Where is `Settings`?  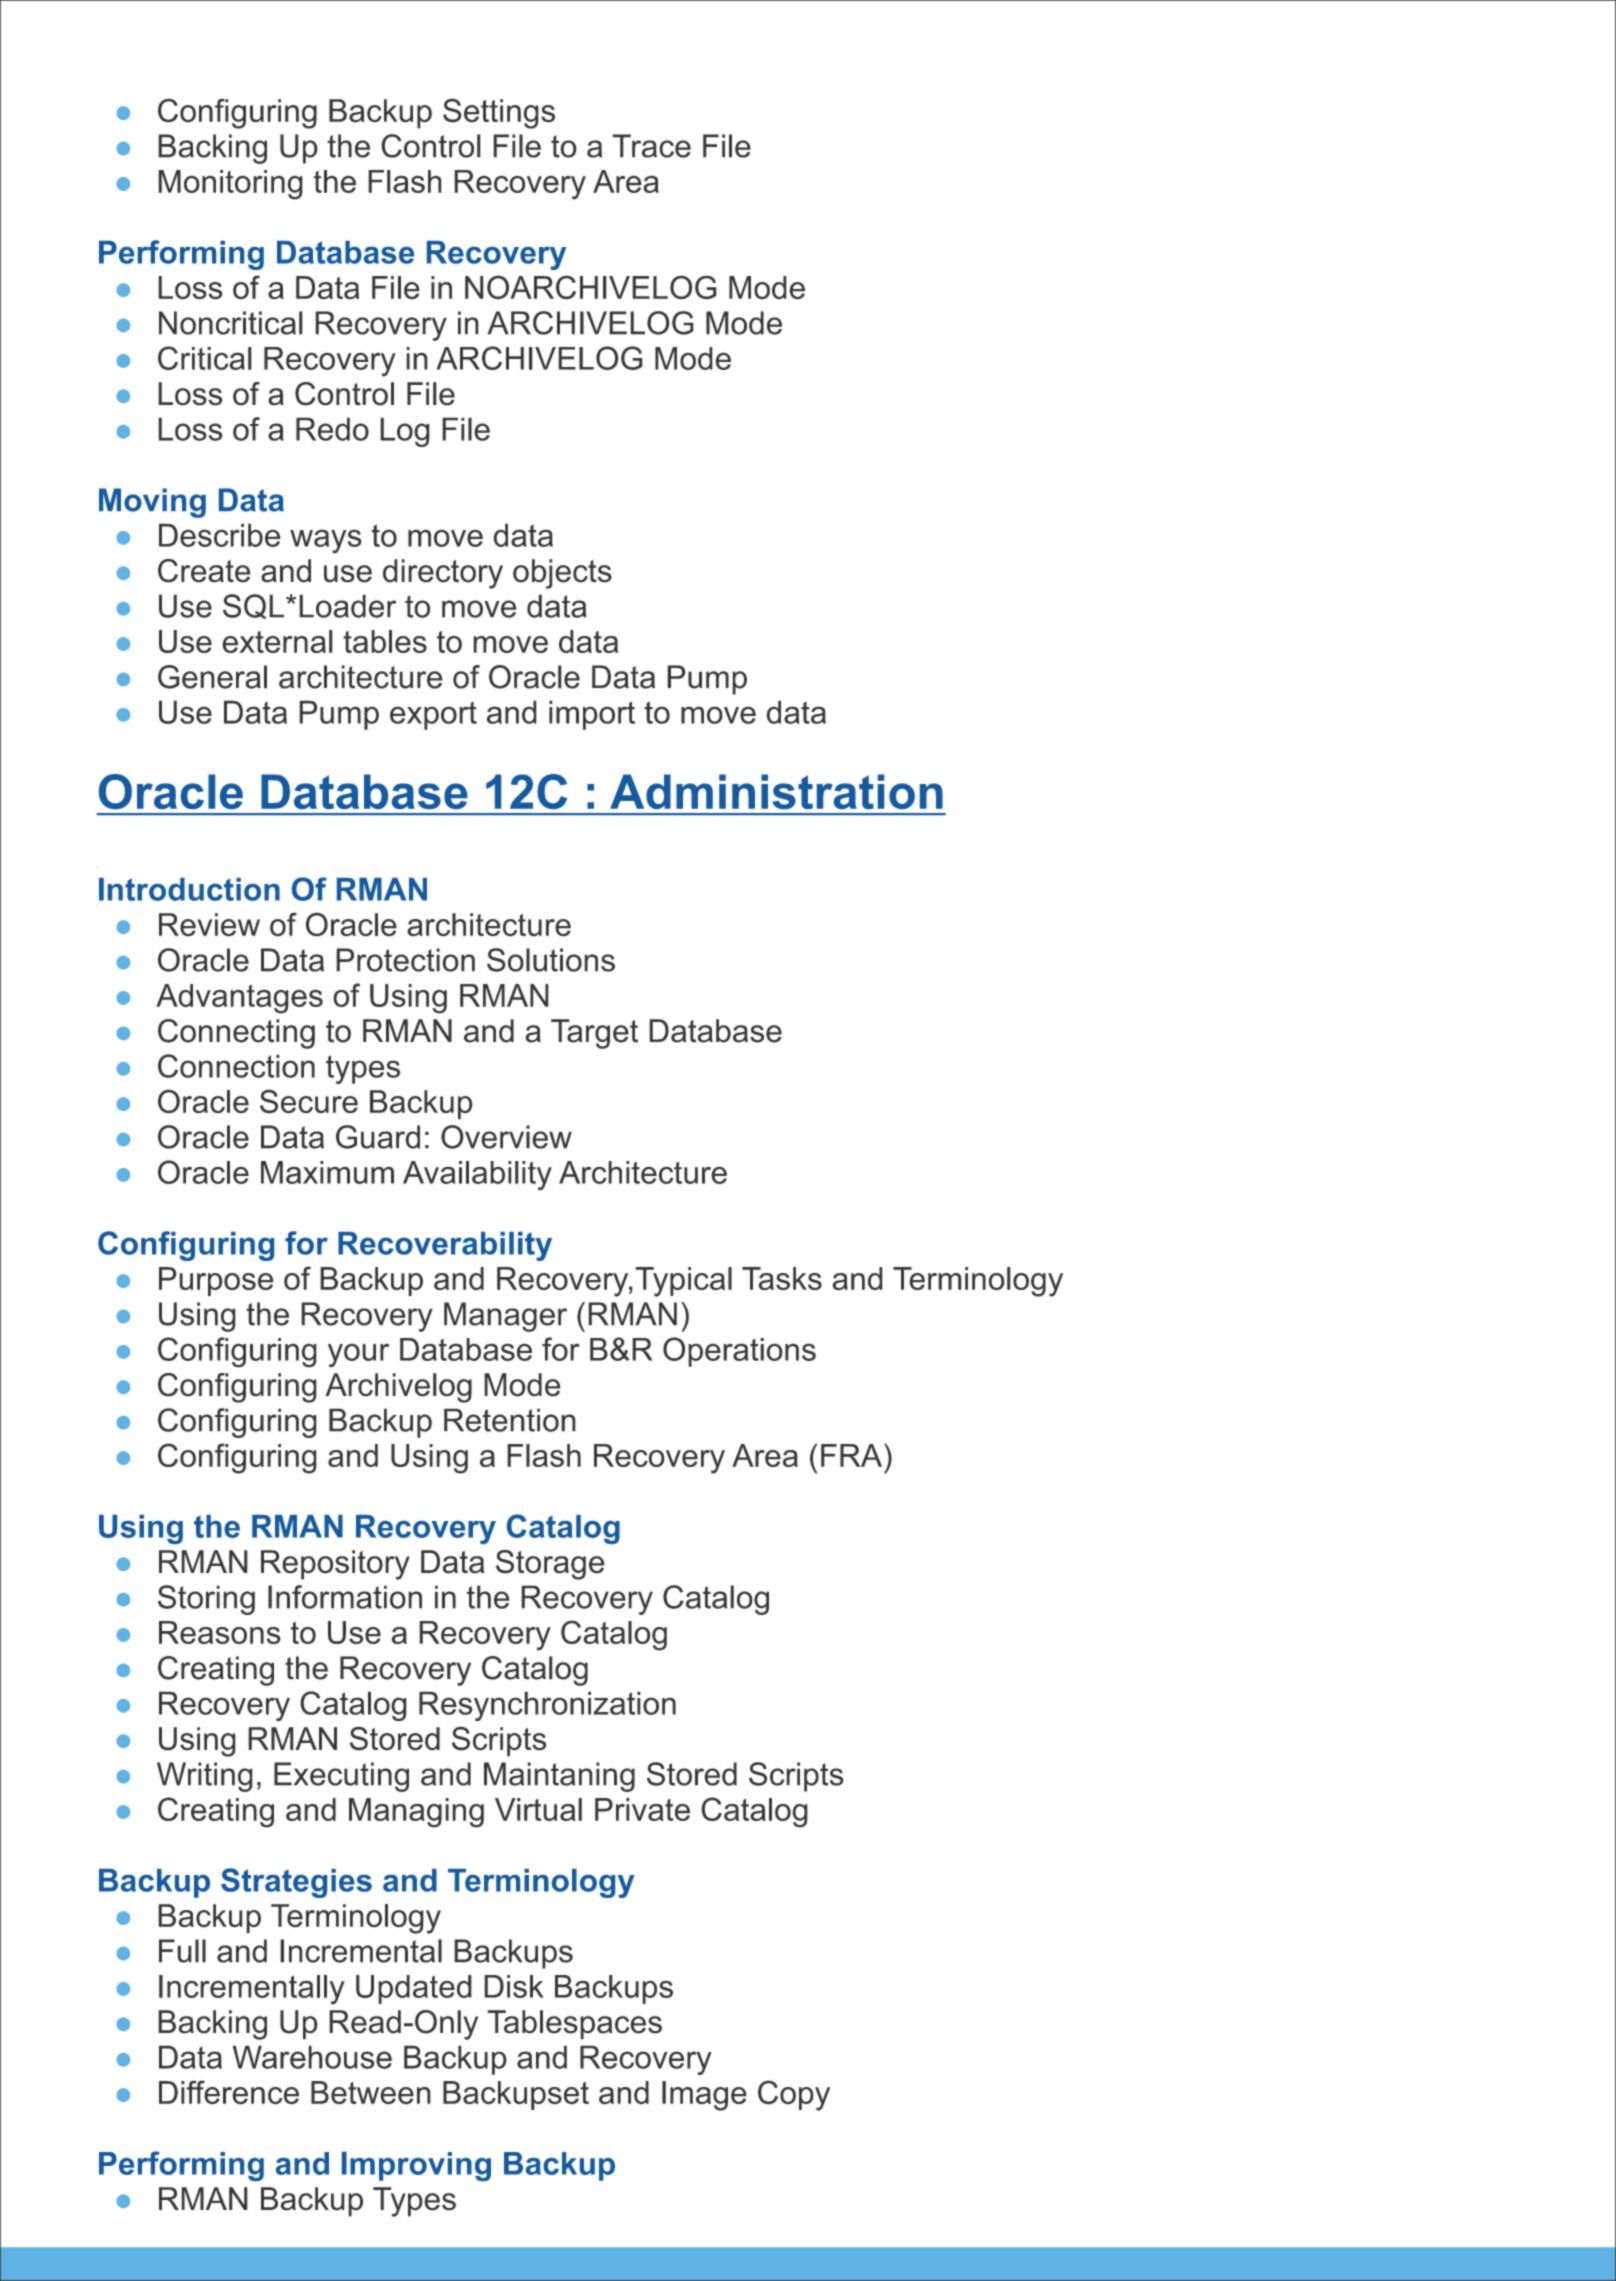
Settings is located at coordinates (499, 113).
